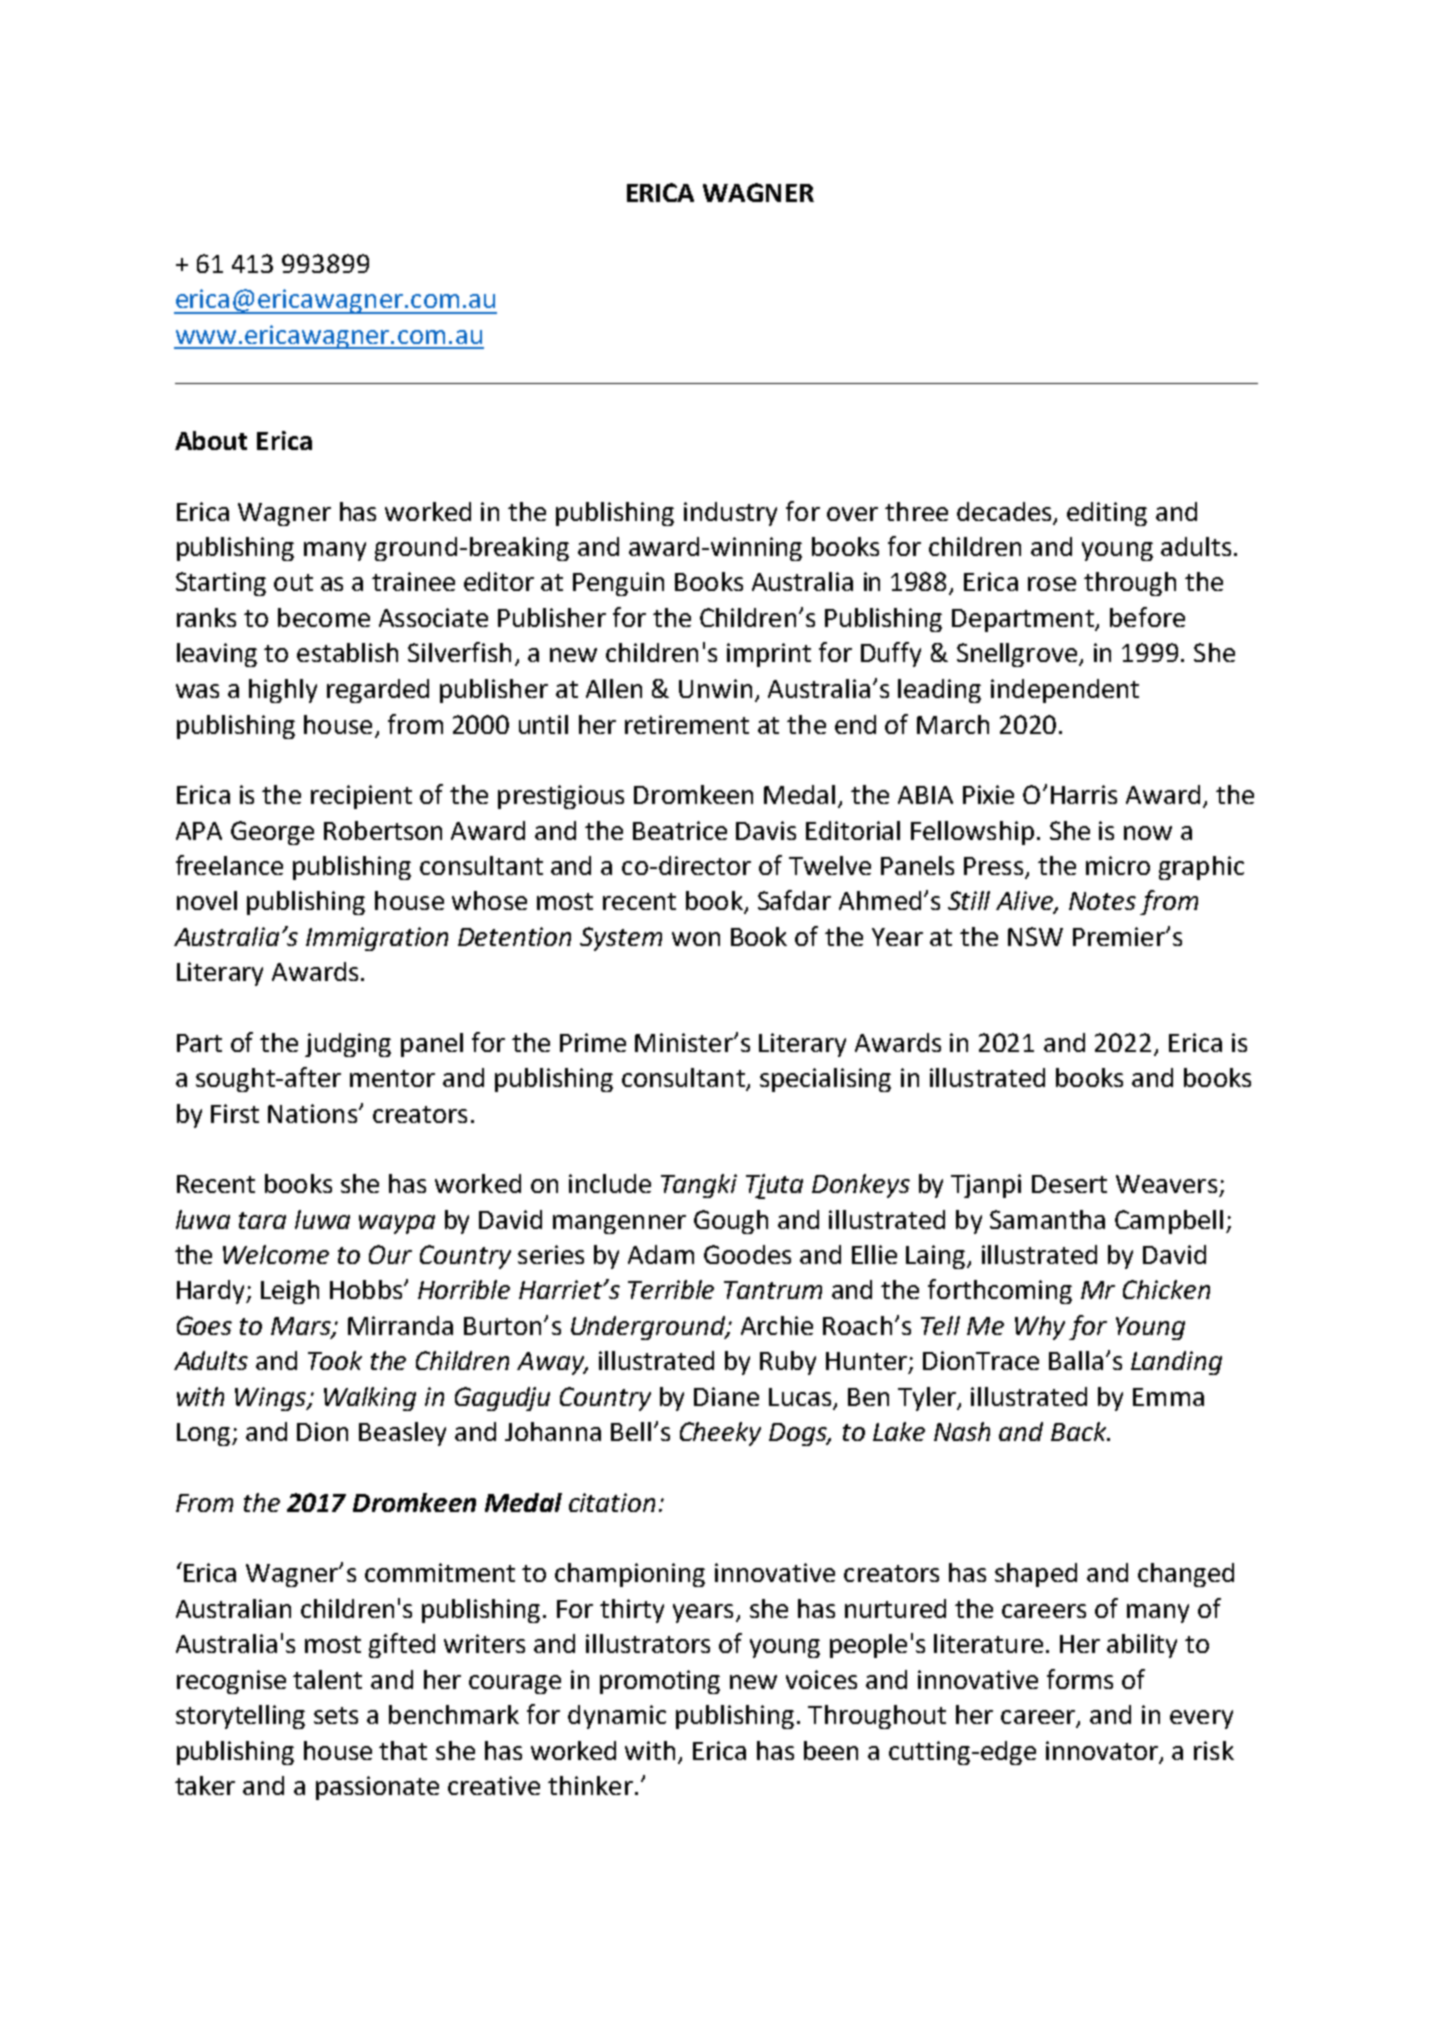  What do you see at coordinates (302, 1327) in the screenshot?
I see `Mars` at bounding box center [302, 1327].
